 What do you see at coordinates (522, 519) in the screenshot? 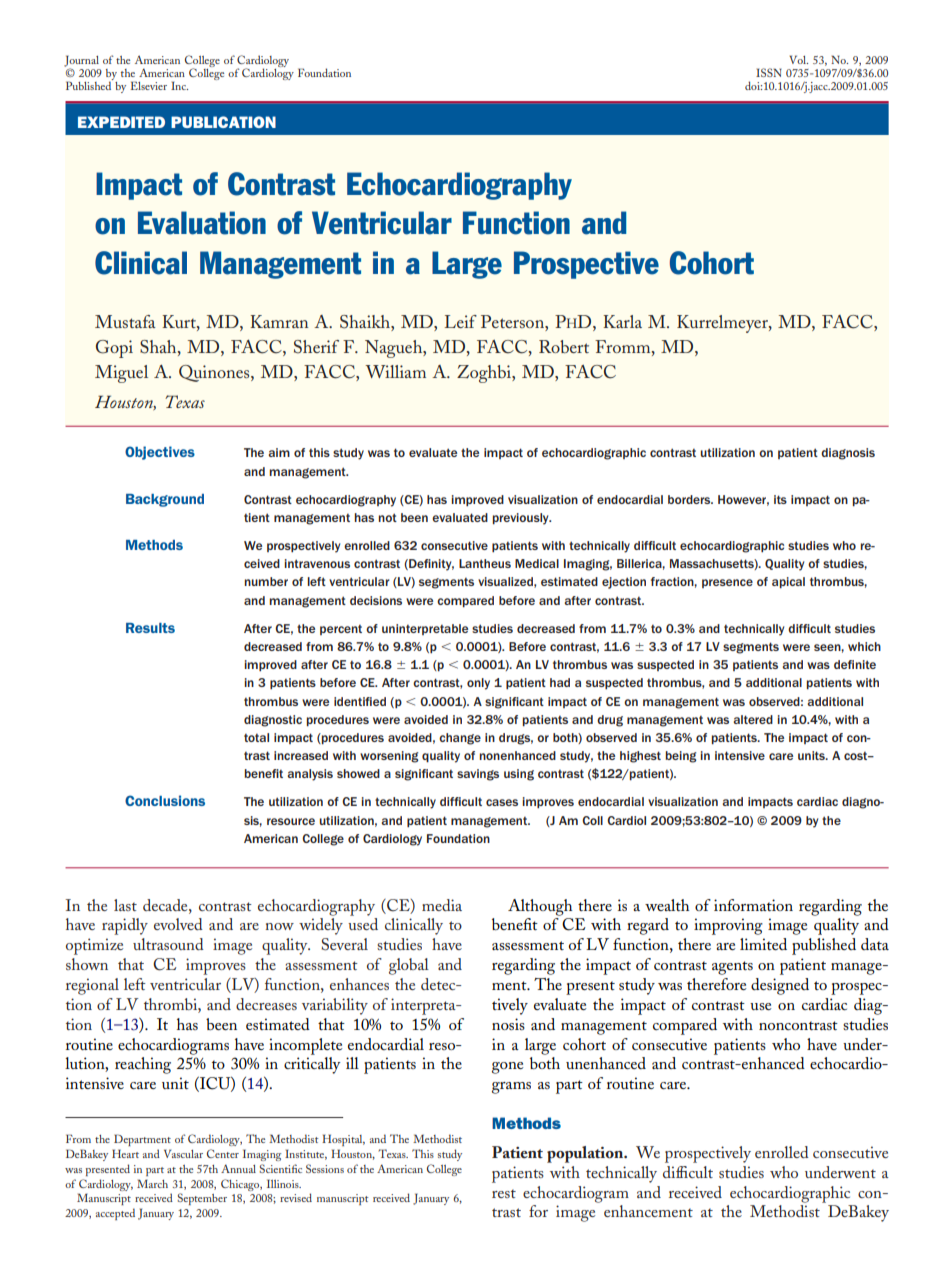
I see `previously` at bounding box center [522, 519].
